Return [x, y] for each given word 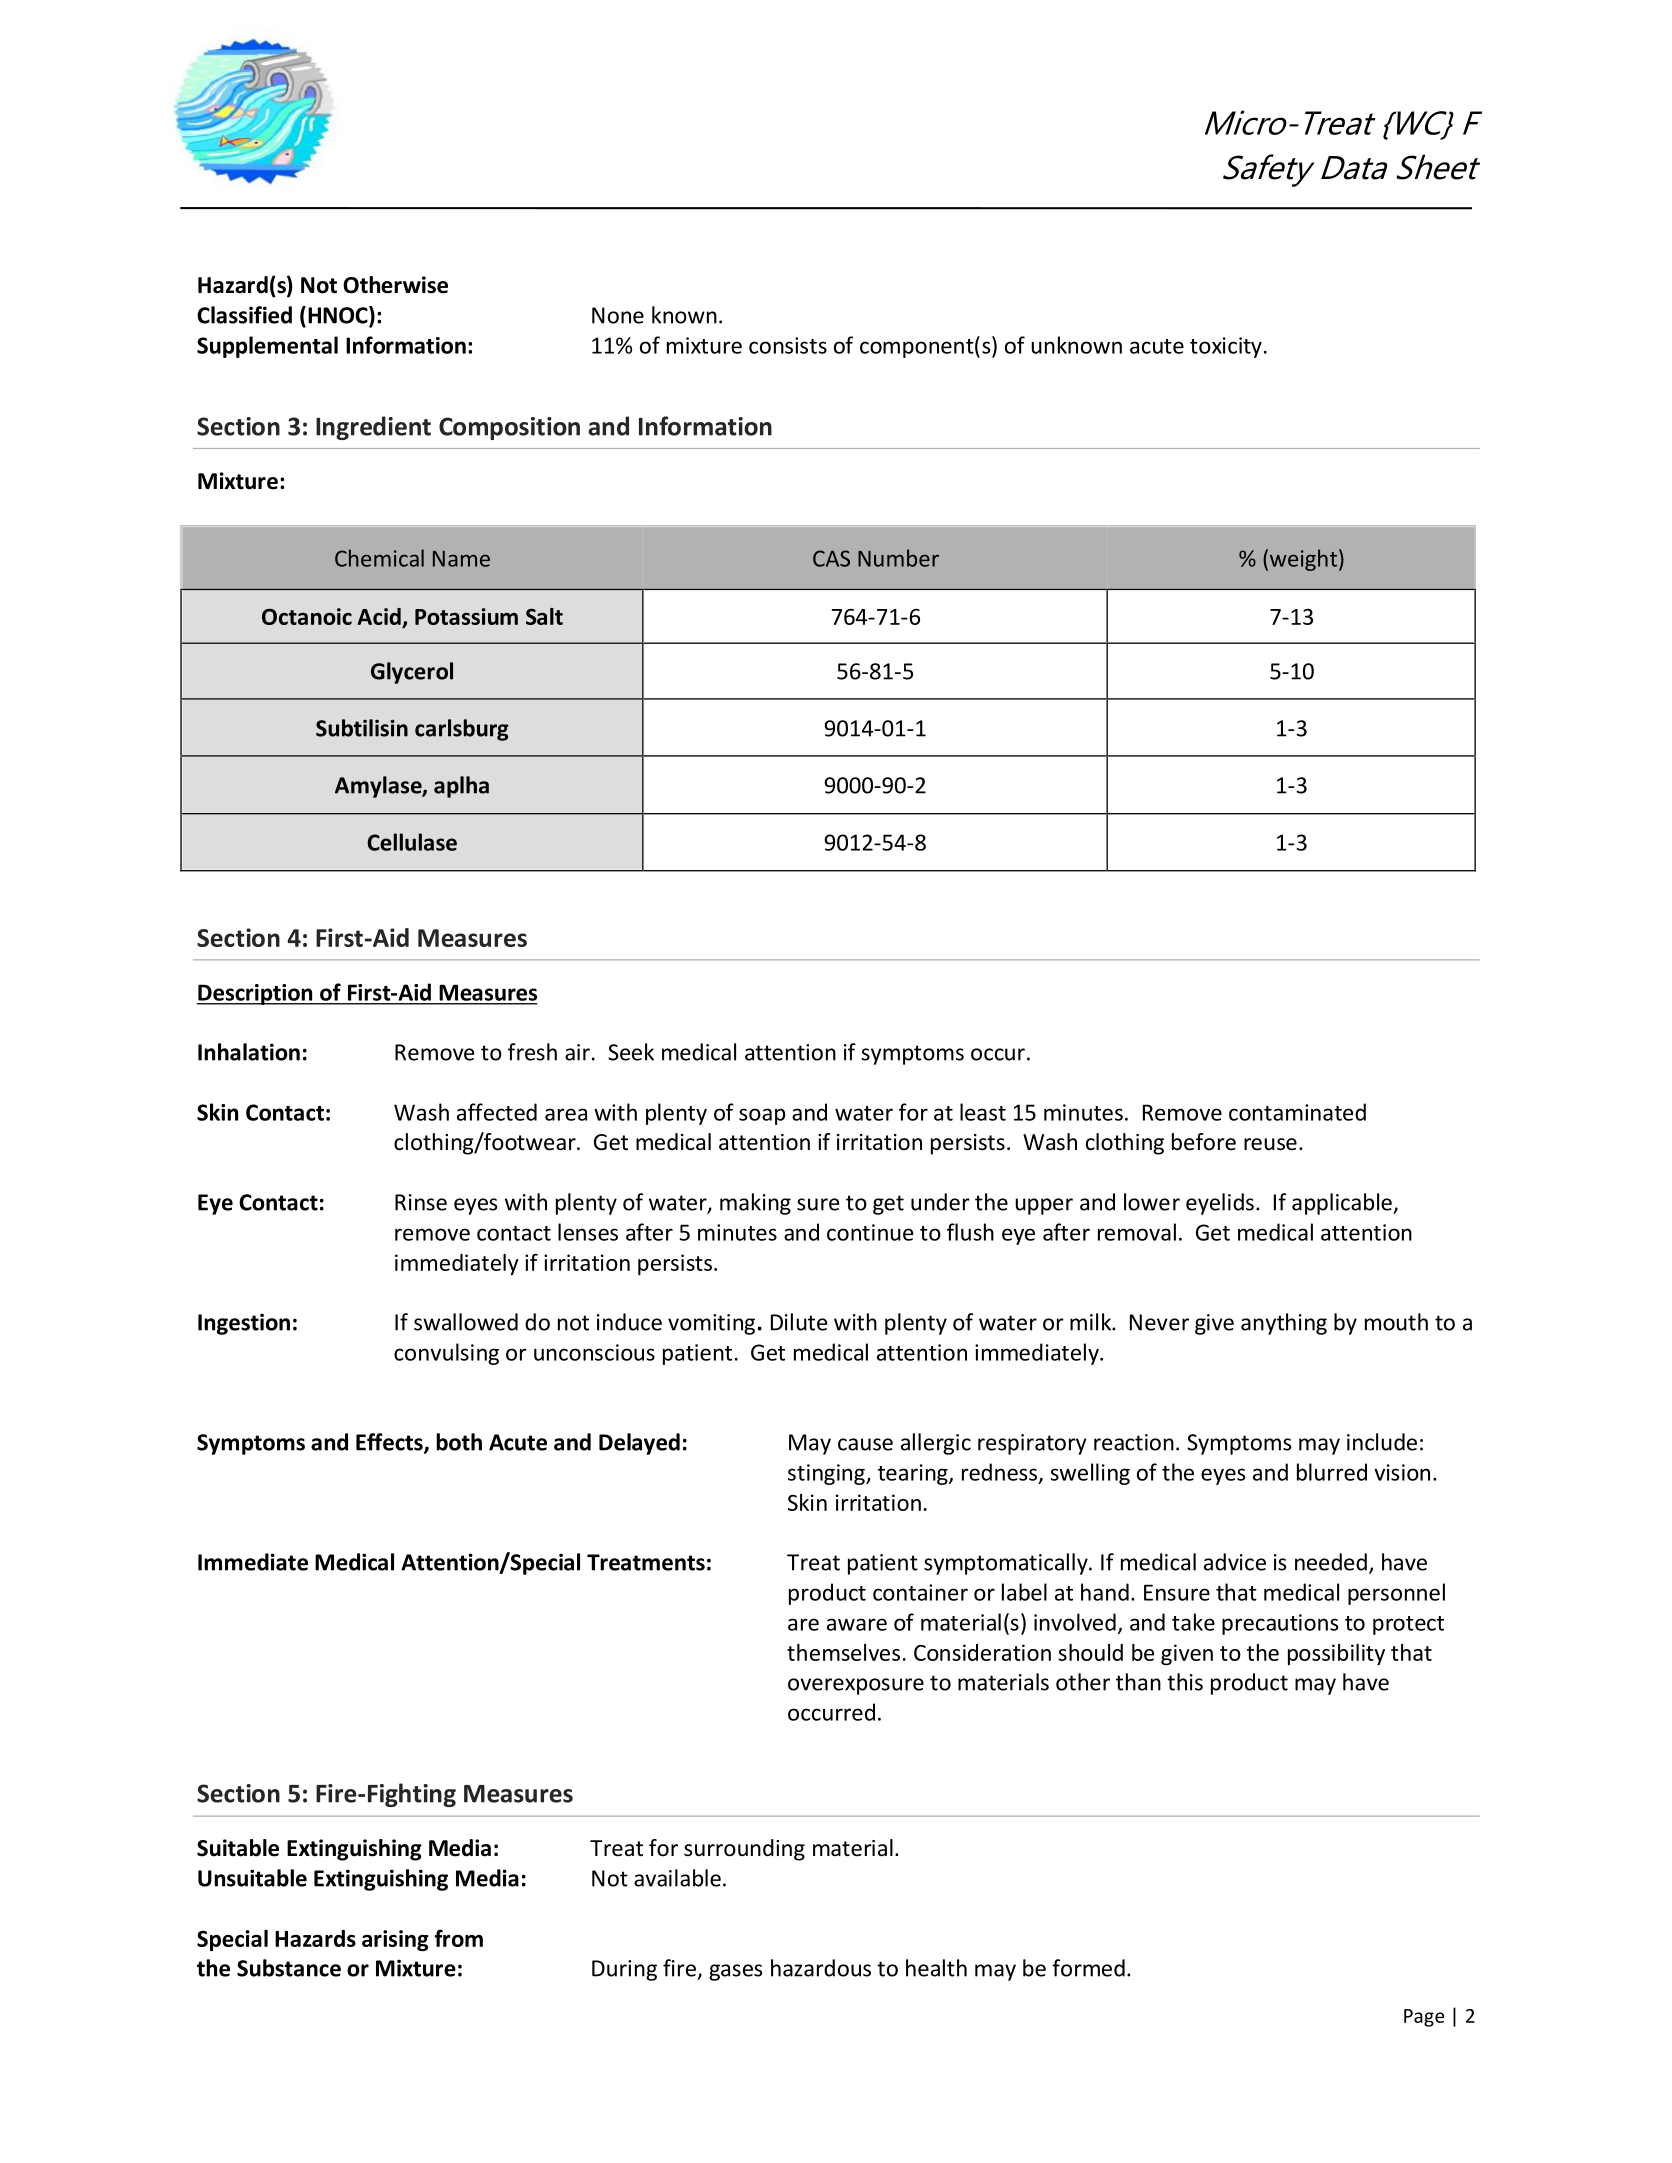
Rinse [421, 1202]
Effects [390, 1443]
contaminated [1297, 1112]
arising [395, 1940]
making [755, 1204]
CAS [831, 558]
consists [788, 345]
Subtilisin [362, 728]
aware [857, 1624]
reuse [1270, 1144]
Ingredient [373, 428]
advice [1235, 1562]
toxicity [1226, 347]
